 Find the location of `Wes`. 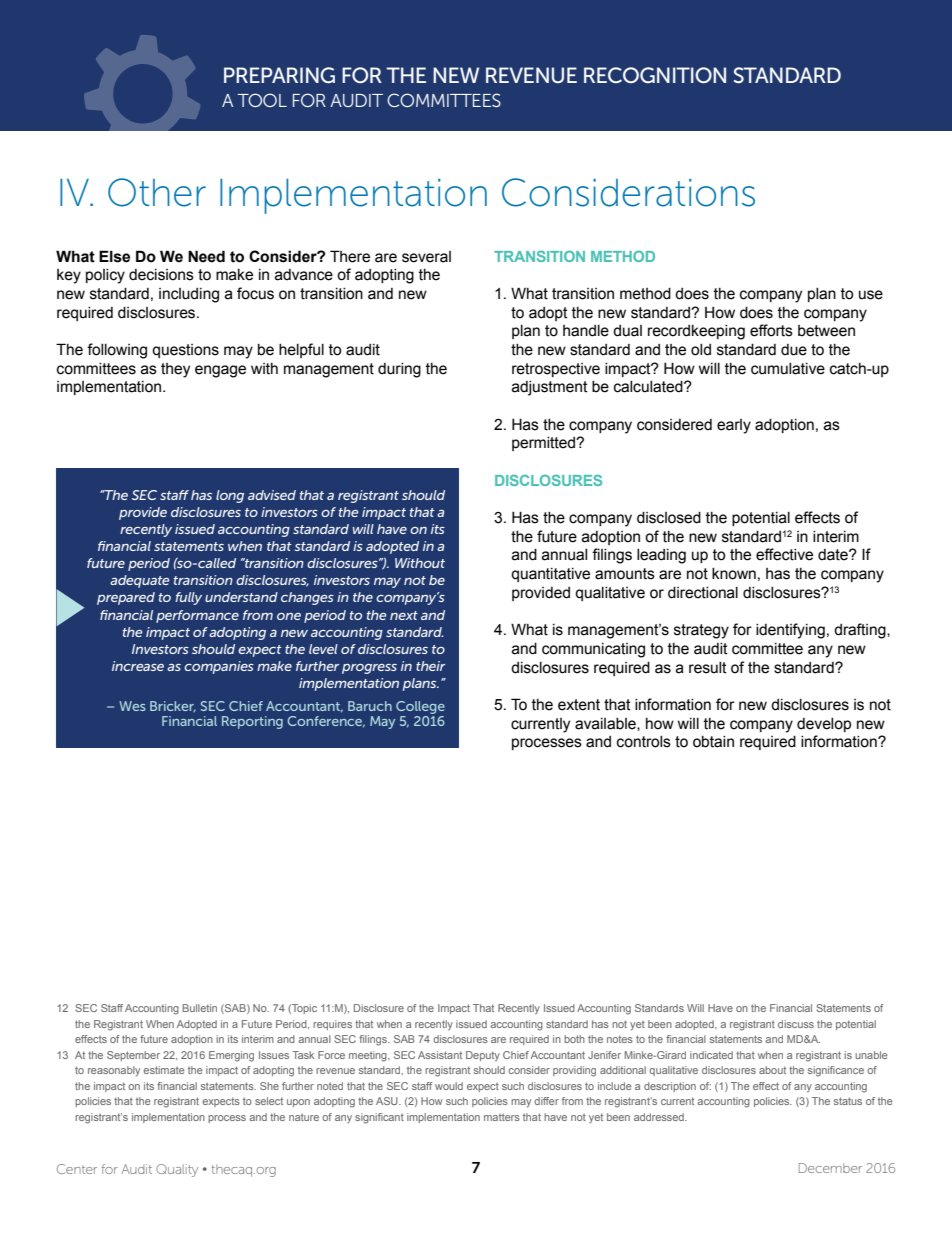

Wes is located at coordinates (132, 706).
